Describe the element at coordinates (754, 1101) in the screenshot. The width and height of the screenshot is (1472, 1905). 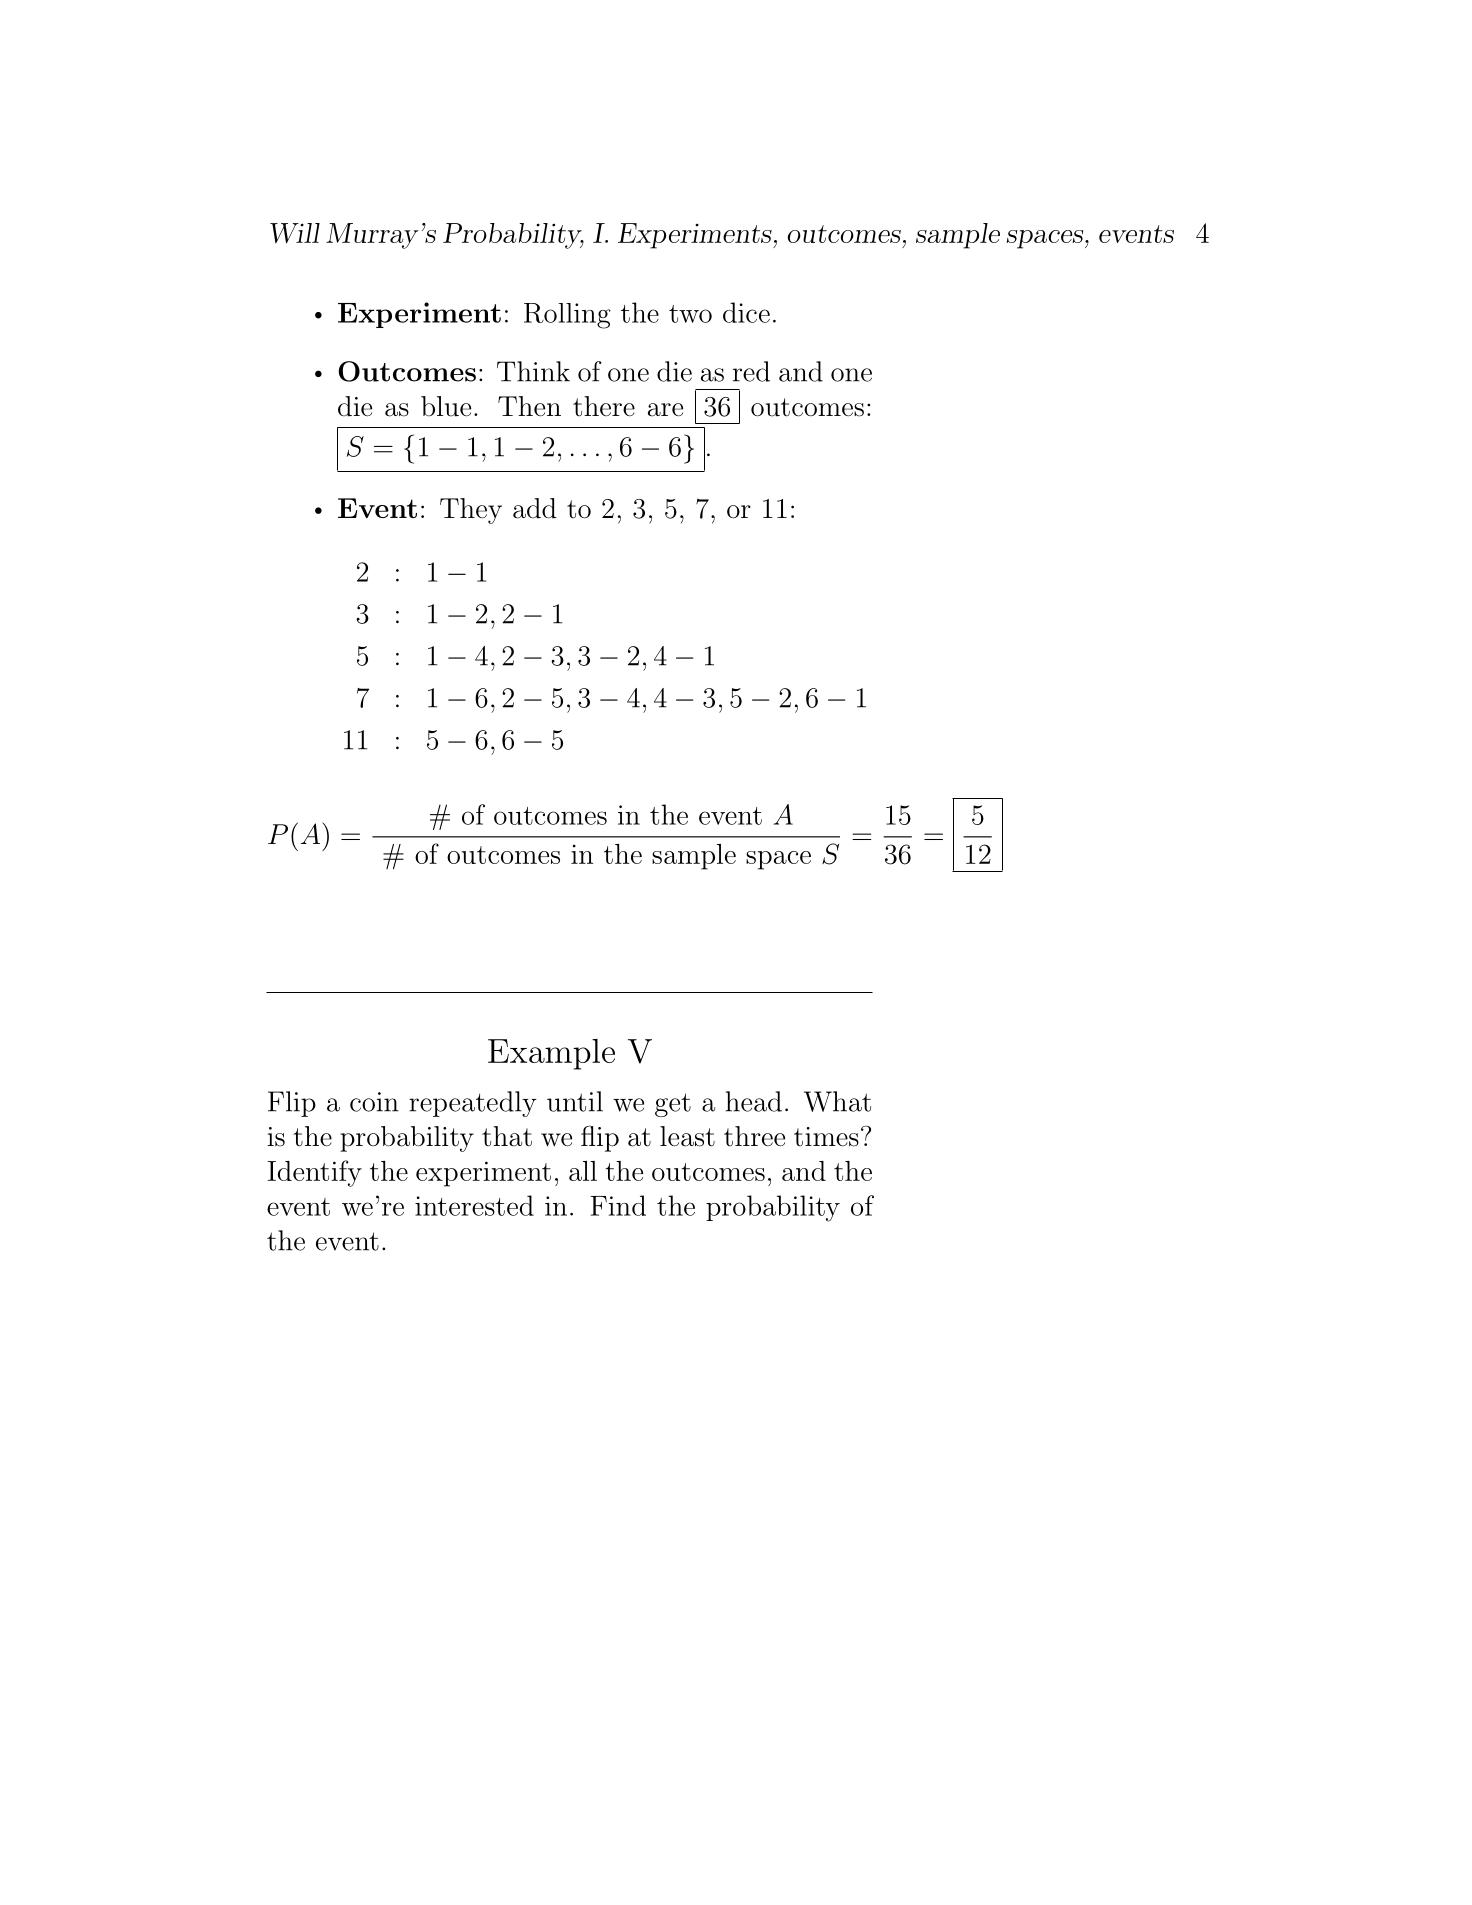
I see `head` at that location.
